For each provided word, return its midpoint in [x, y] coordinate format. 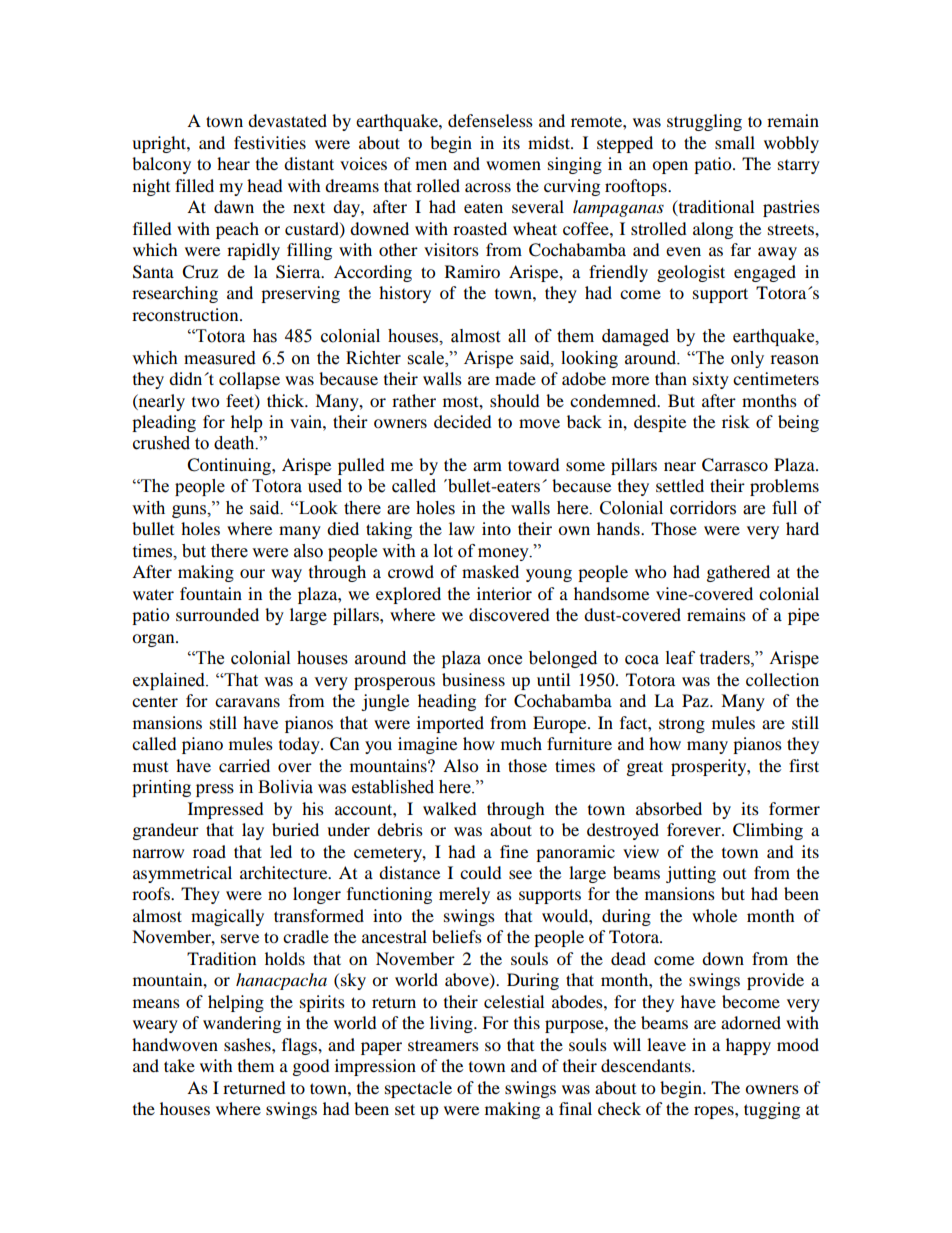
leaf [680, 658]
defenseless [490, 120]
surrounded [217, 614]
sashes [248, 1044]
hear [233, 163]
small [735, 142]
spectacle [418, 1089]
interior [504, 593]
